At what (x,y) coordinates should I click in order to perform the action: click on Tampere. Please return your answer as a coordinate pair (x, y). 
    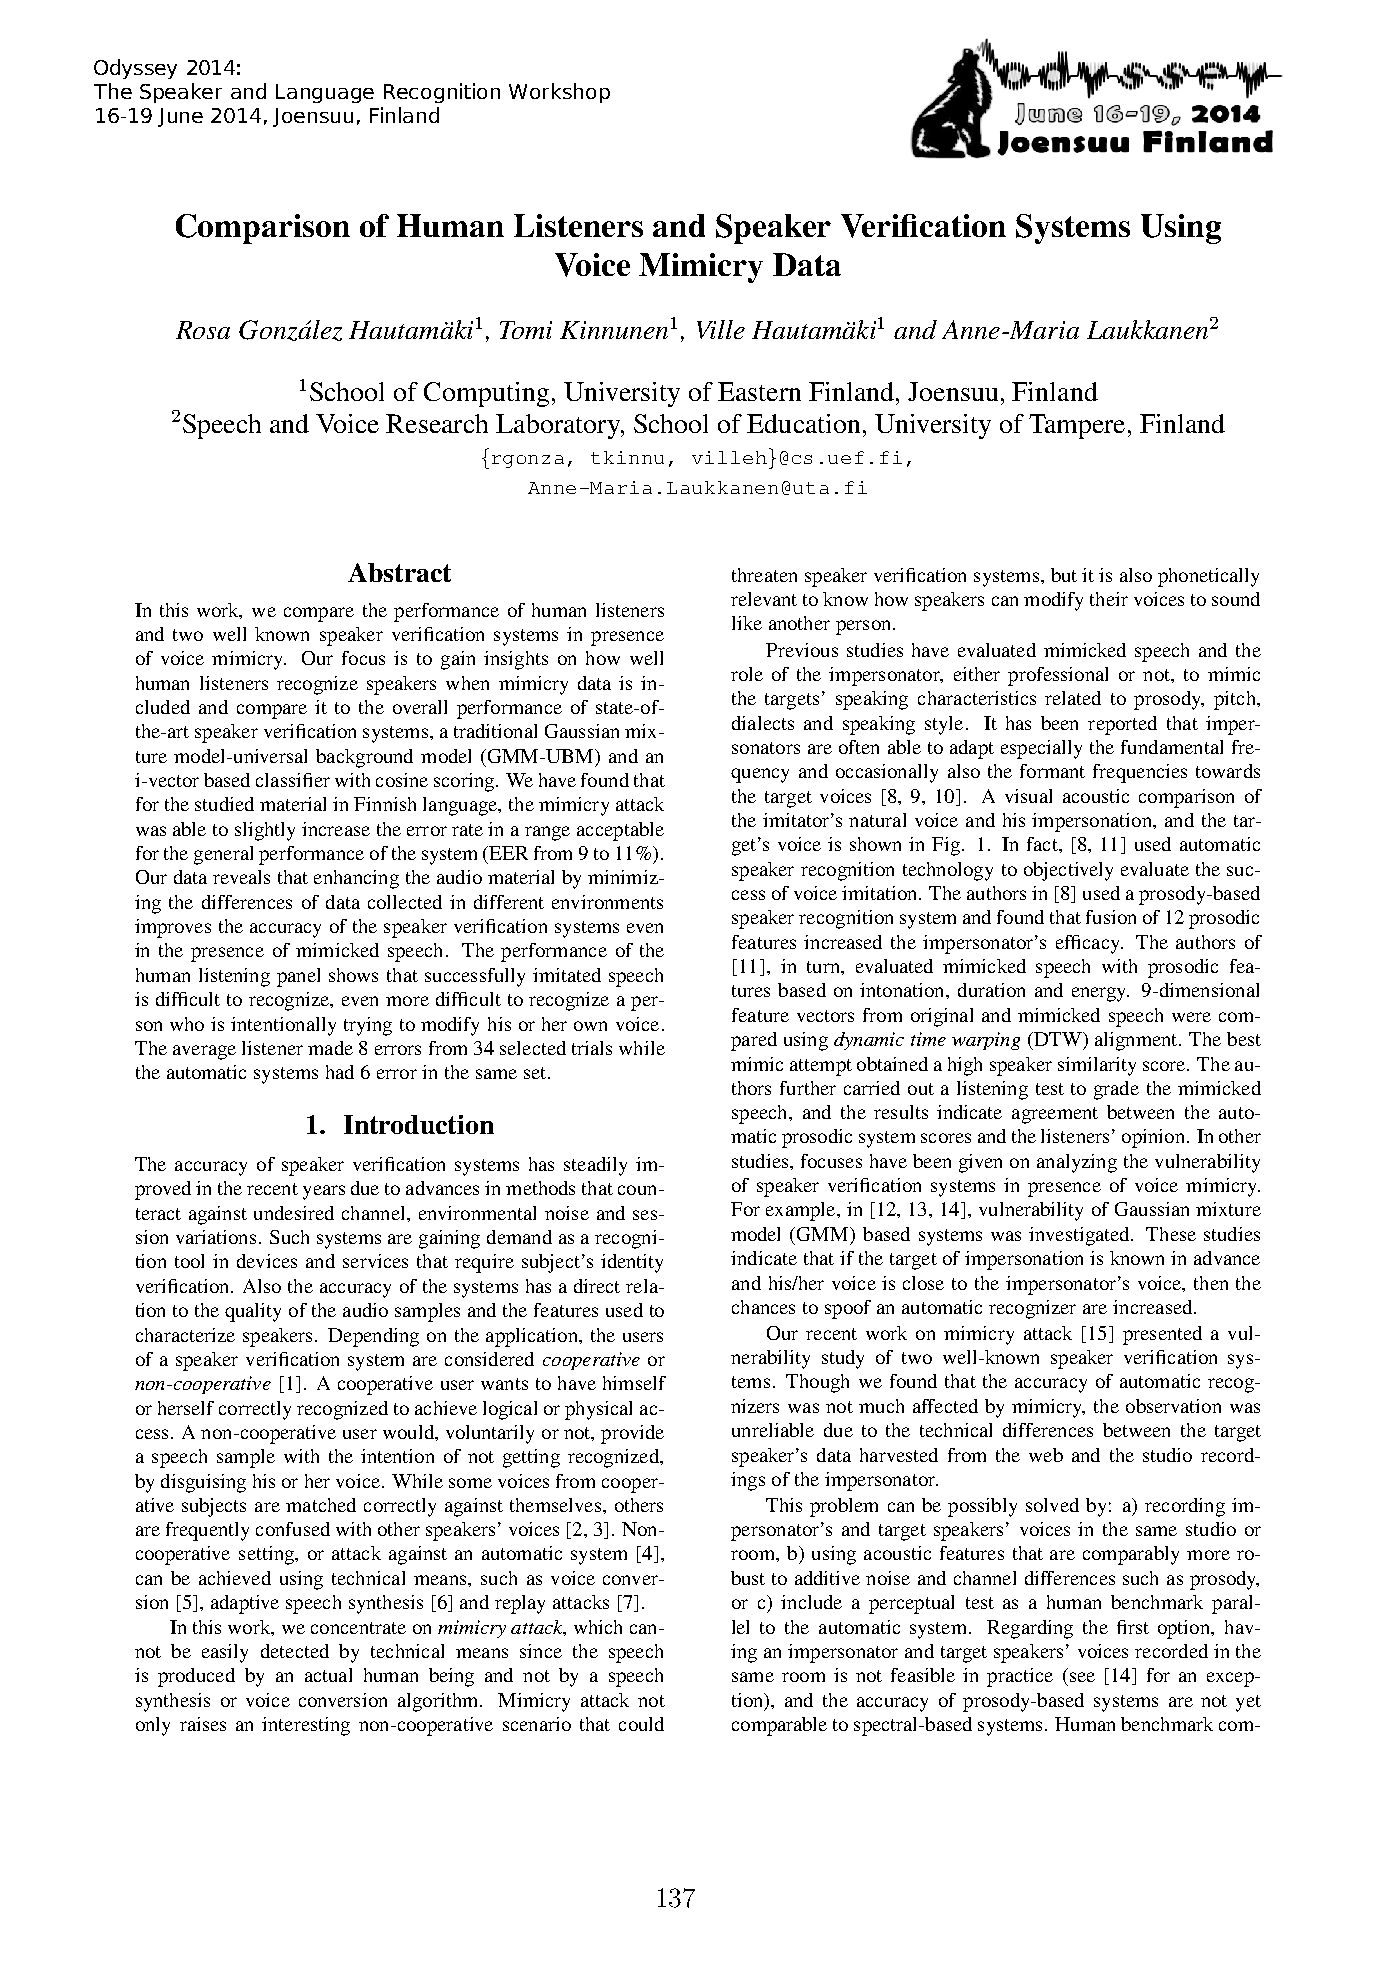
    Looking at the image, I should click on (1077, 426).
